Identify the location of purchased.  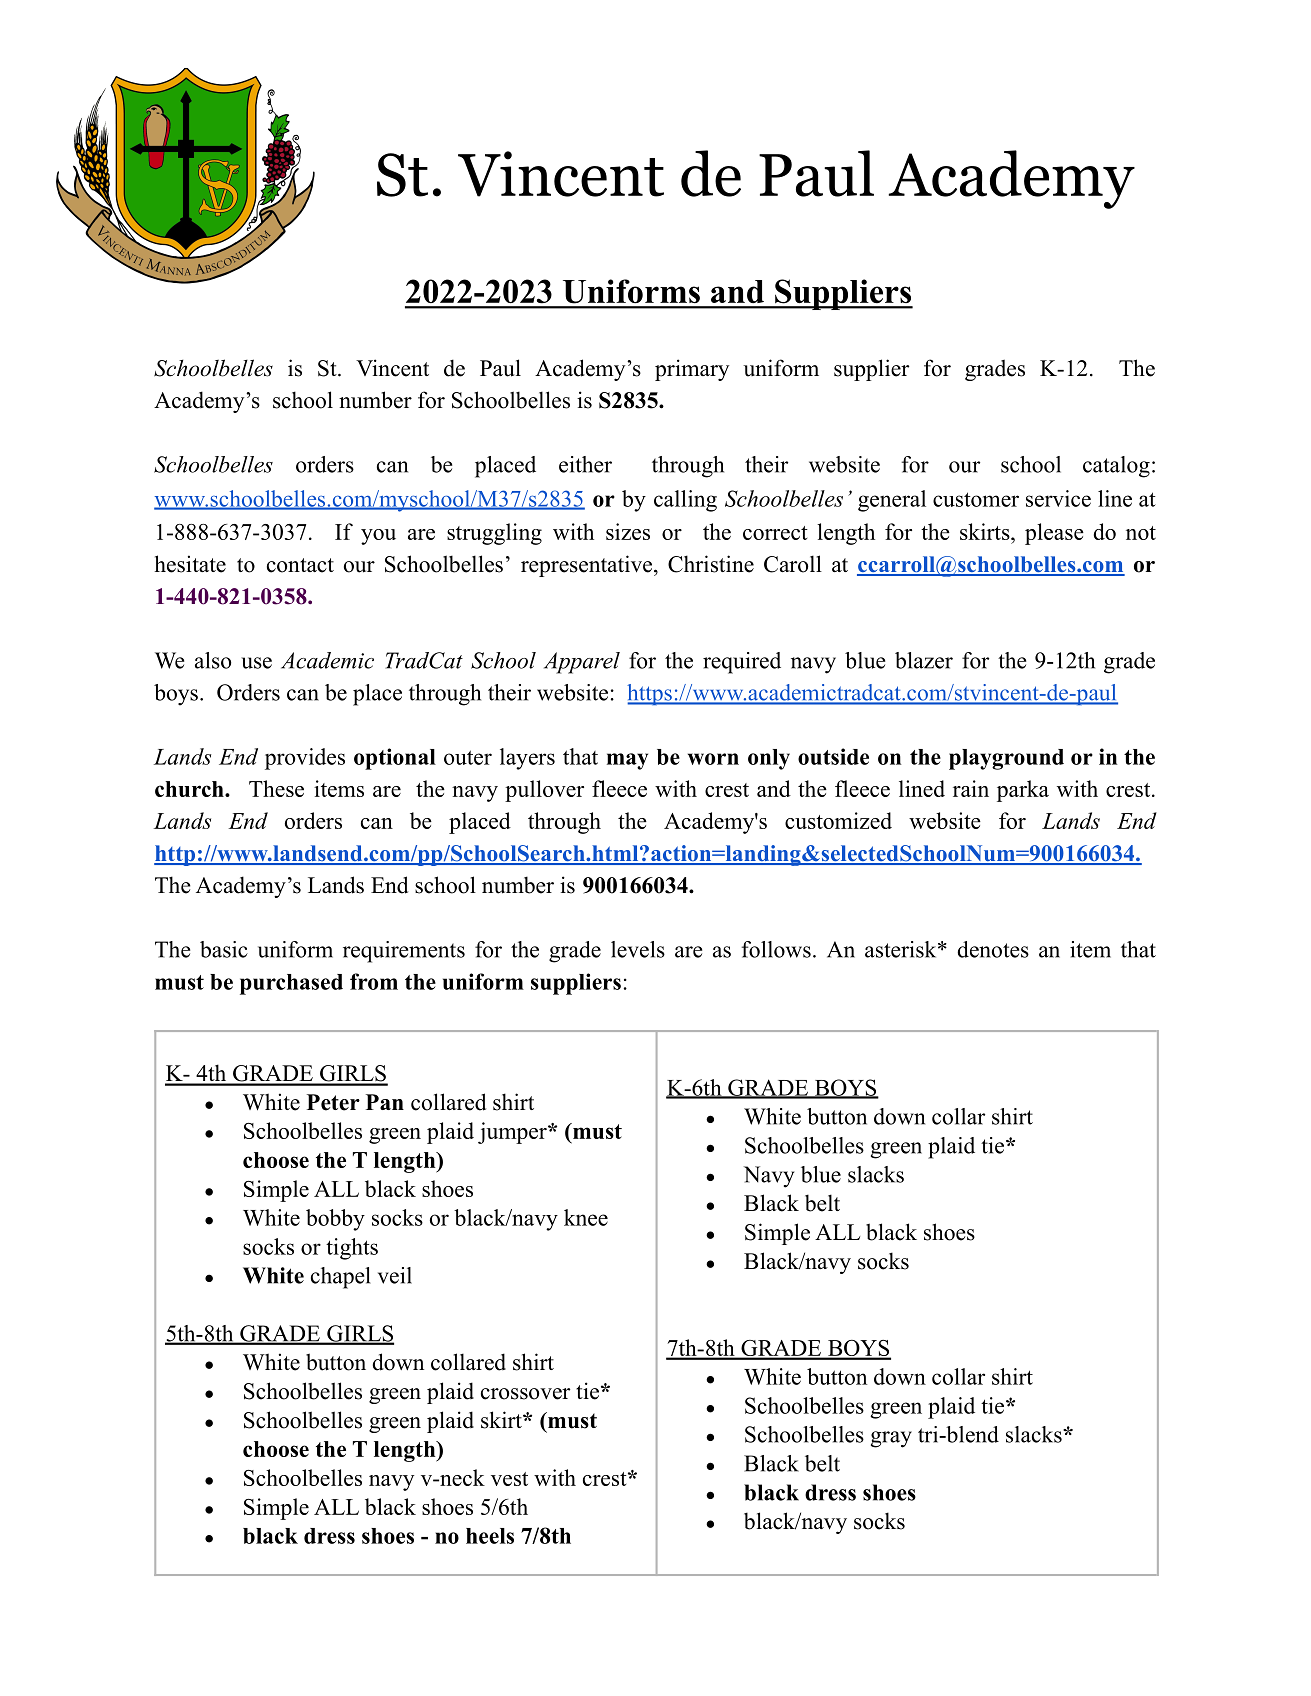
(291, 984).
